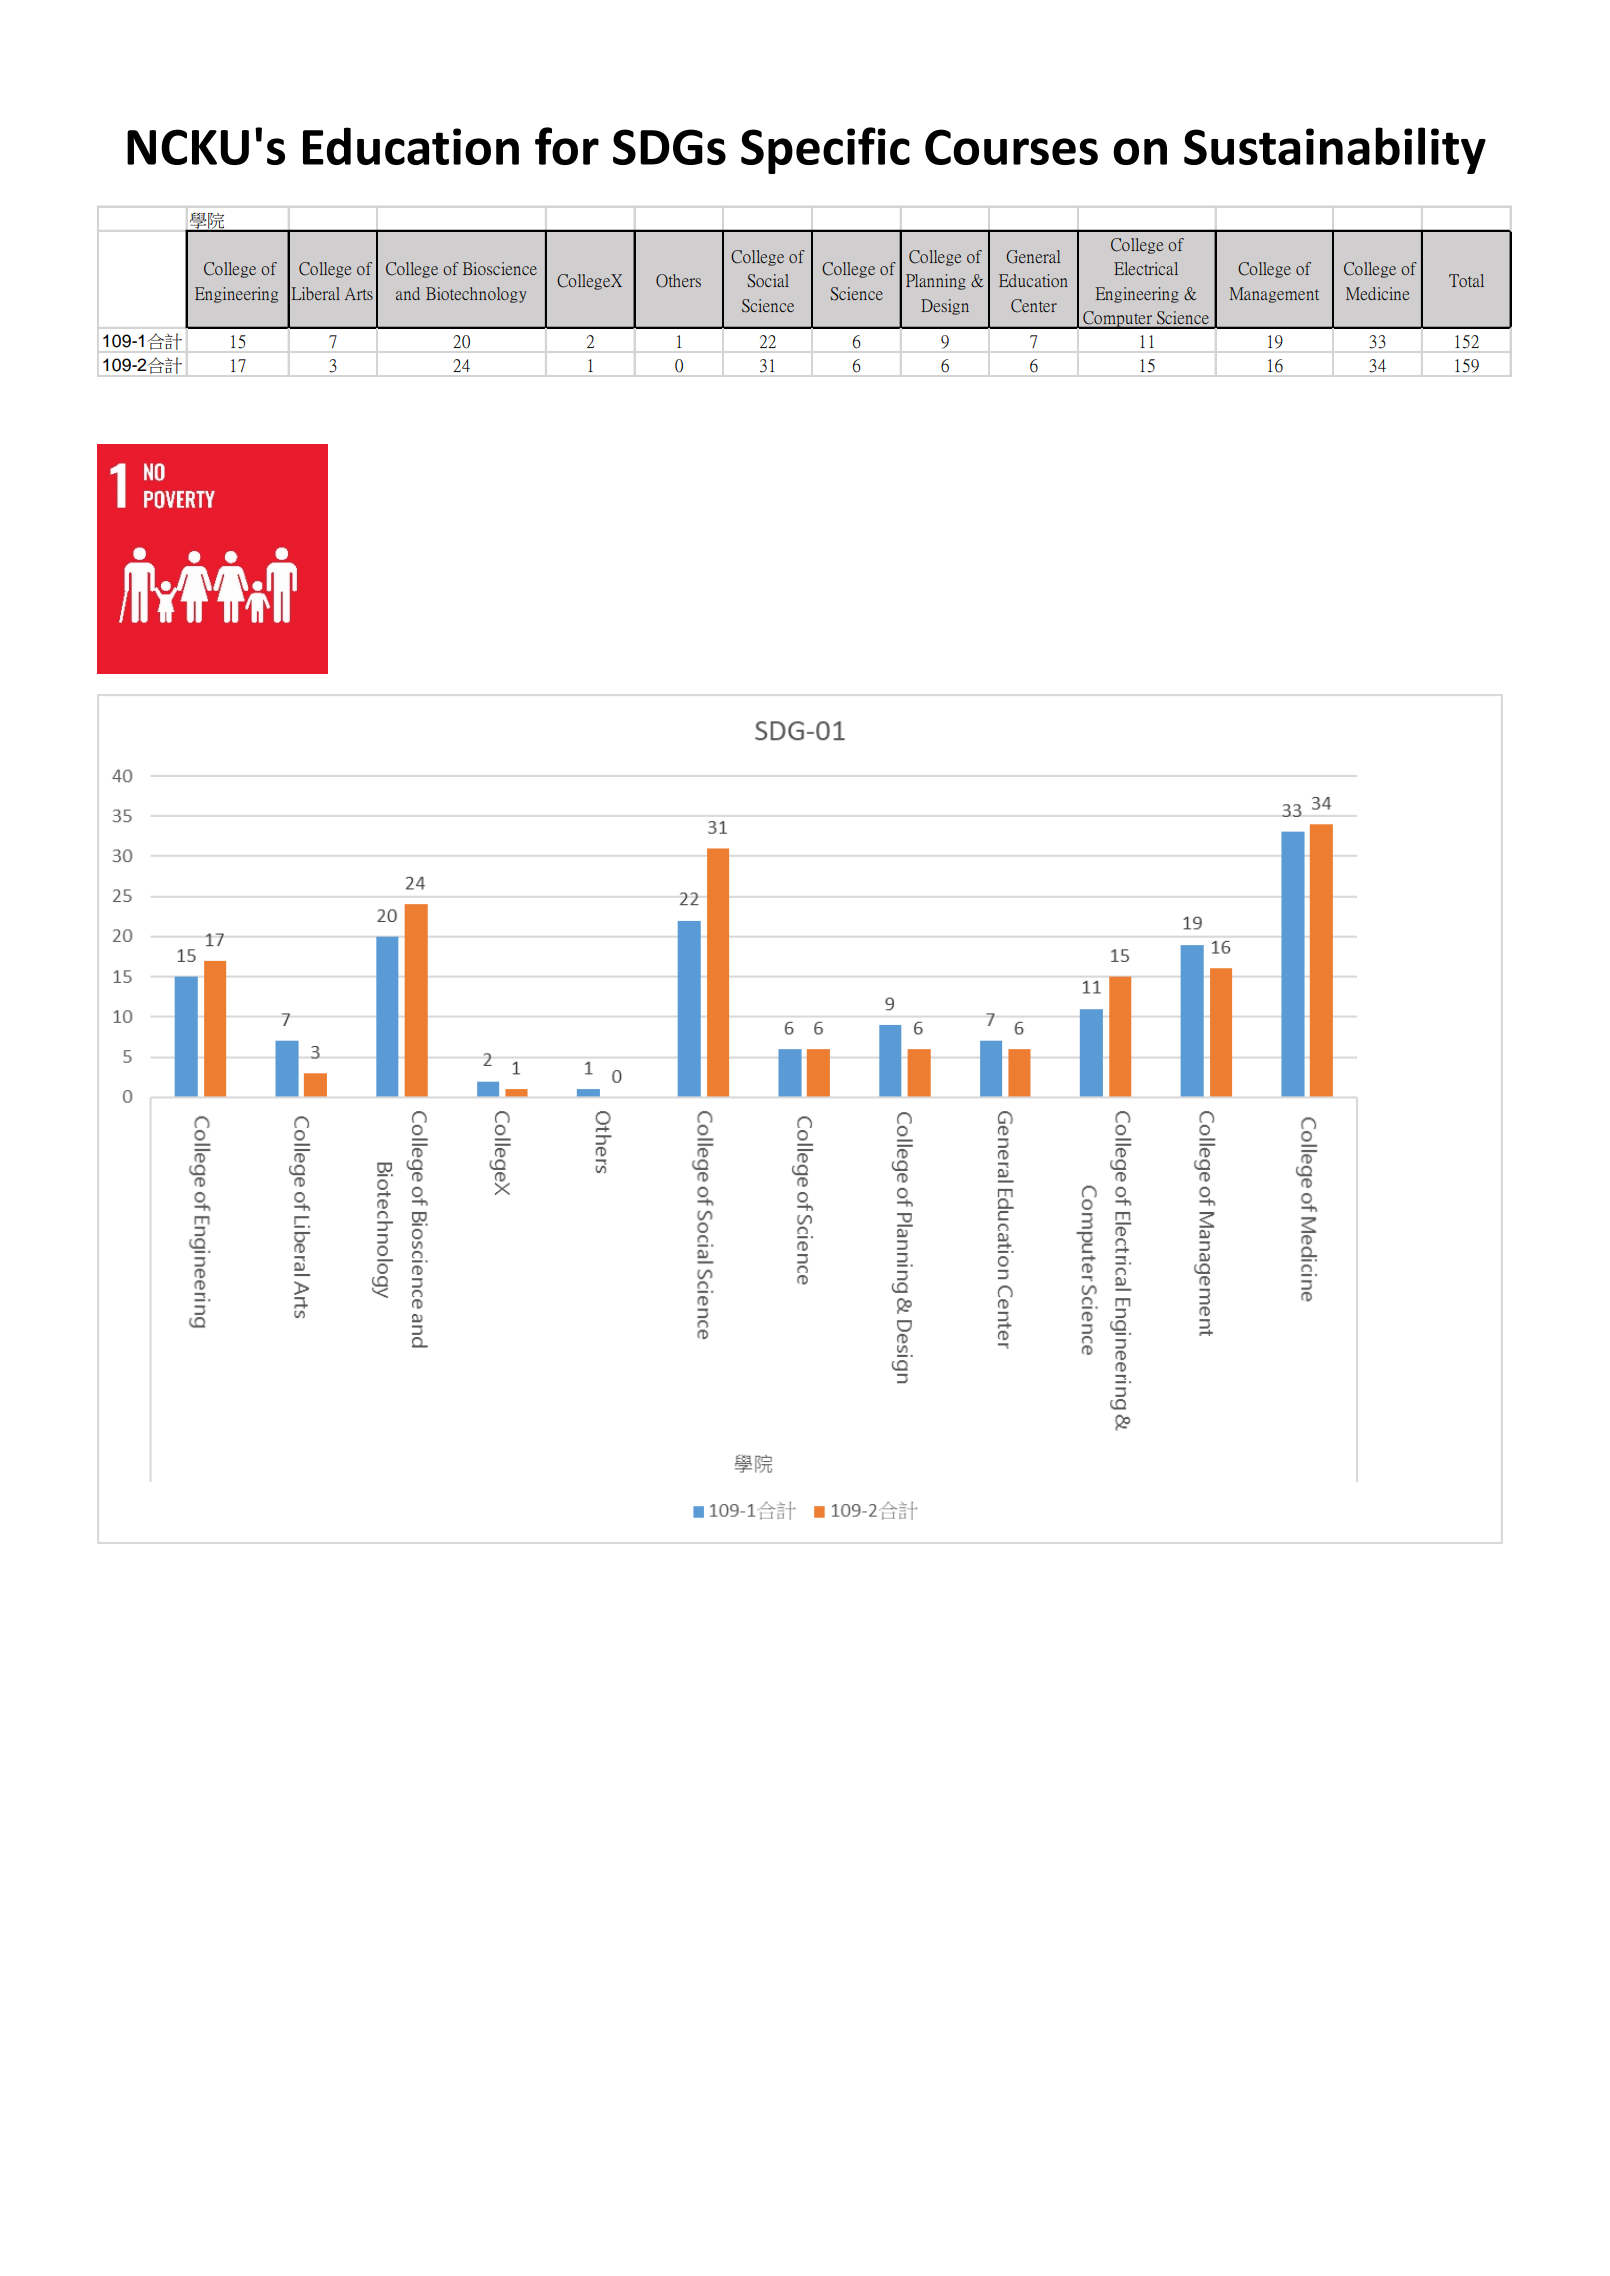 Image resolution: width=1610 pixels, height=2276 pixels. I want to click on General, so click(1033, 257).
